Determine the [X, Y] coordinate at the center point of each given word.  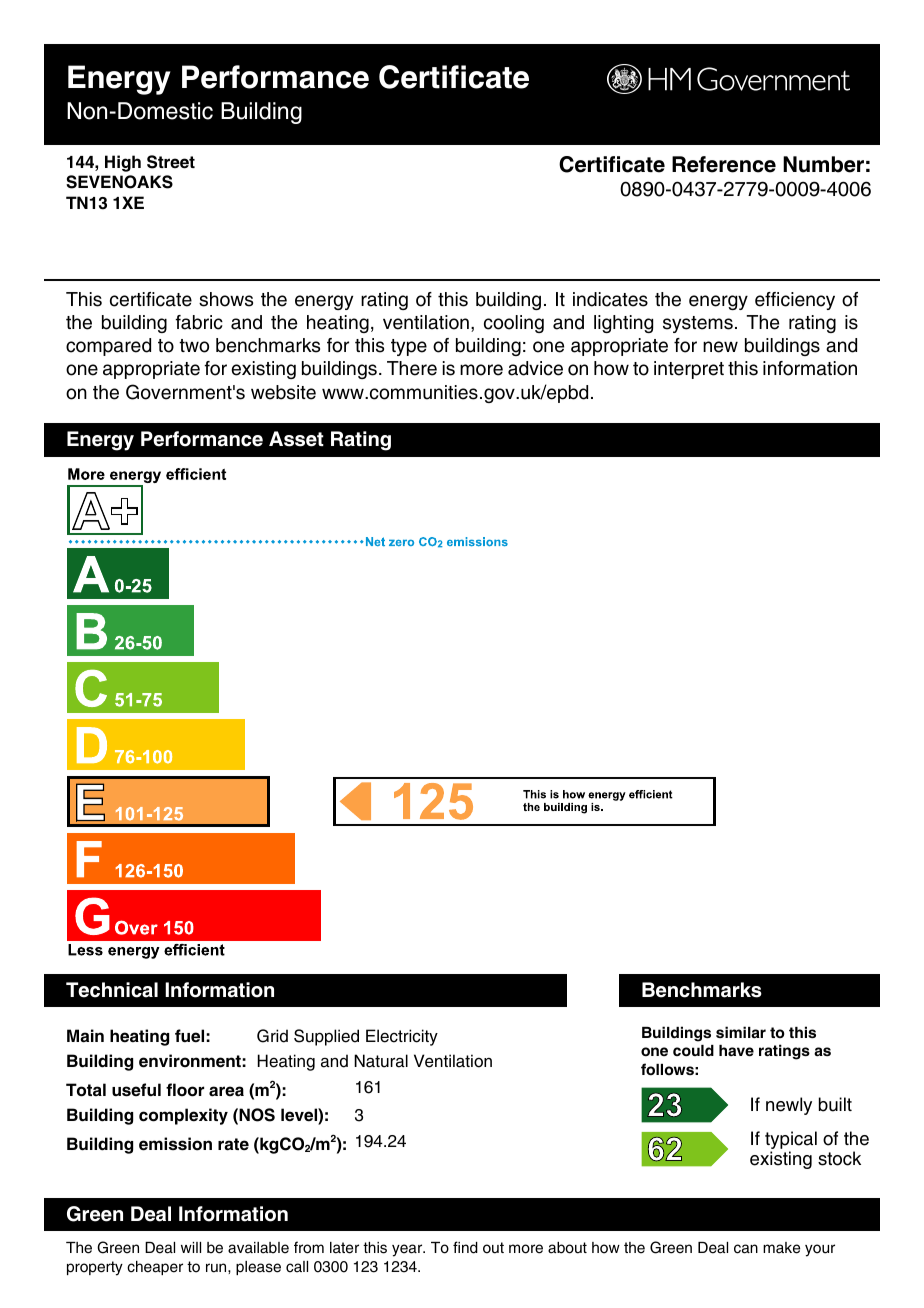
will [191, 1247]
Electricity [402, 1037]
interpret [689, 370]
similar [741, 1032]
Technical [112, 990]
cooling [514, 324]
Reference [724, 164]
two [194, 346]
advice [535, 368]
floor [185, 1090]
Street [171, 162]
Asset [296, 439]
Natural [381, 1061]
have [736, 1051]
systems [698, 324]
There [412, 368]
